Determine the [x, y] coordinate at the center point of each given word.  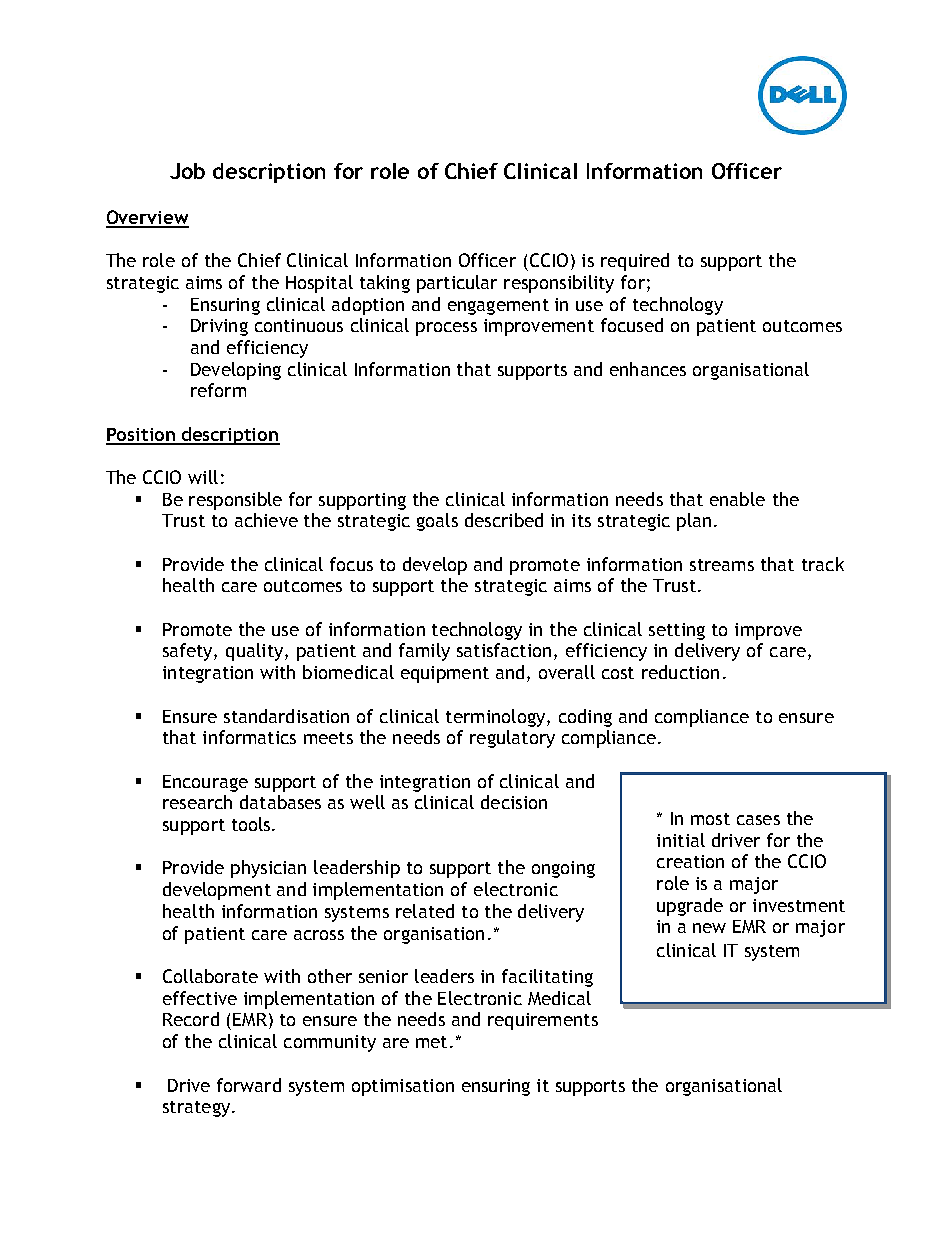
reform [218, 390]
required [635, 262]
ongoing [563, 869]
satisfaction [504, 650]
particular [457, 284]
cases [758, 820]
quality [256, 652]
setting [677, 631]
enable [737, 499]
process [446, 329]
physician [268, 869]
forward [249, 1085]
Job [187, 171]
